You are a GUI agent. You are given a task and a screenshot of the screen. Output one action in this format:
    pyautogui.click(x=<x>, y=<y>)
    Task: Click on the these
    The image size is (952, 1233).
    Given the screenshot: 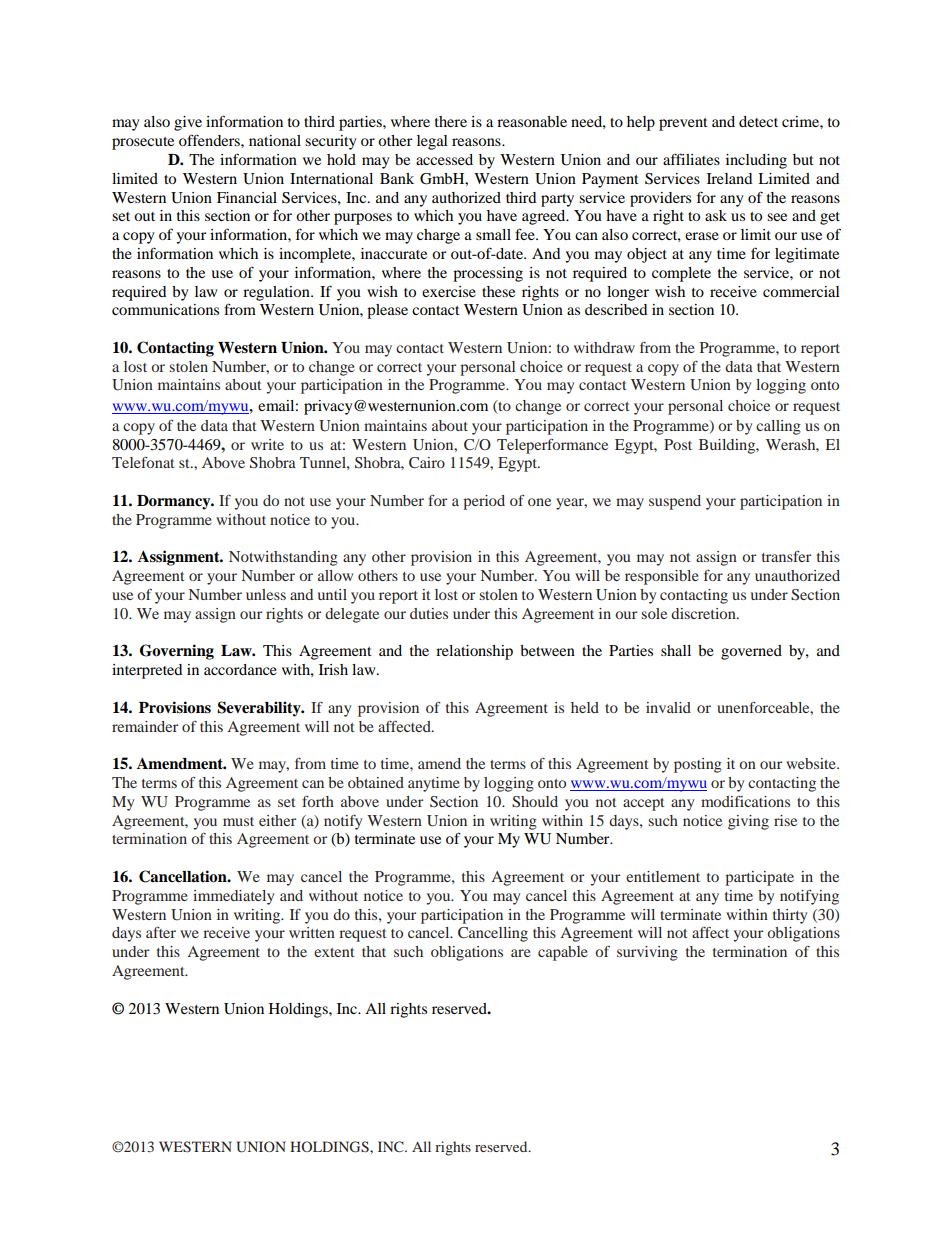 What is the action you would take?
    pyautogui.click(x=498, y=291)
